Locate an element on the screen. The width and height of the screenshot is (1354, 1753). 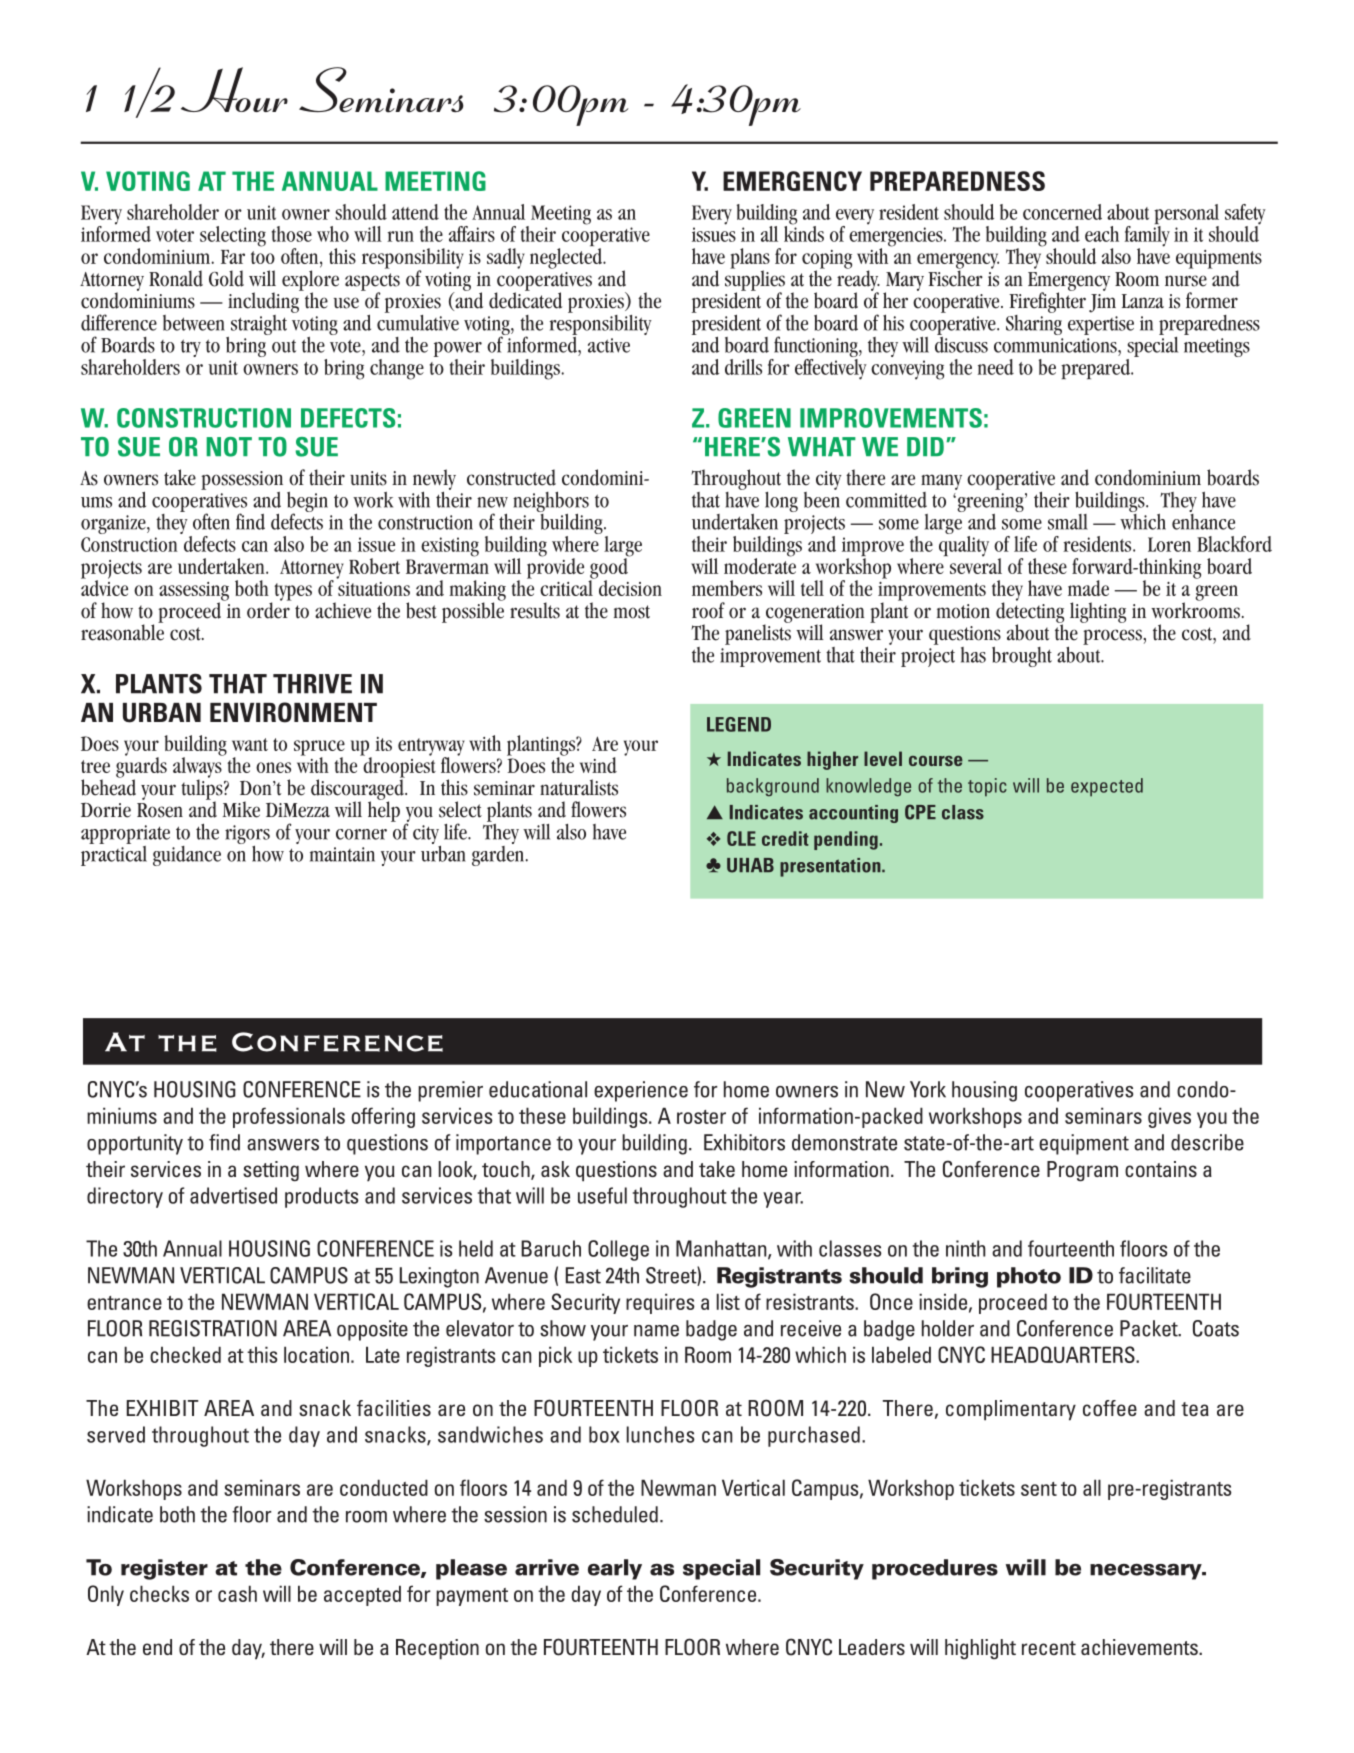
Program is located at coordinates (1082, 1171).
